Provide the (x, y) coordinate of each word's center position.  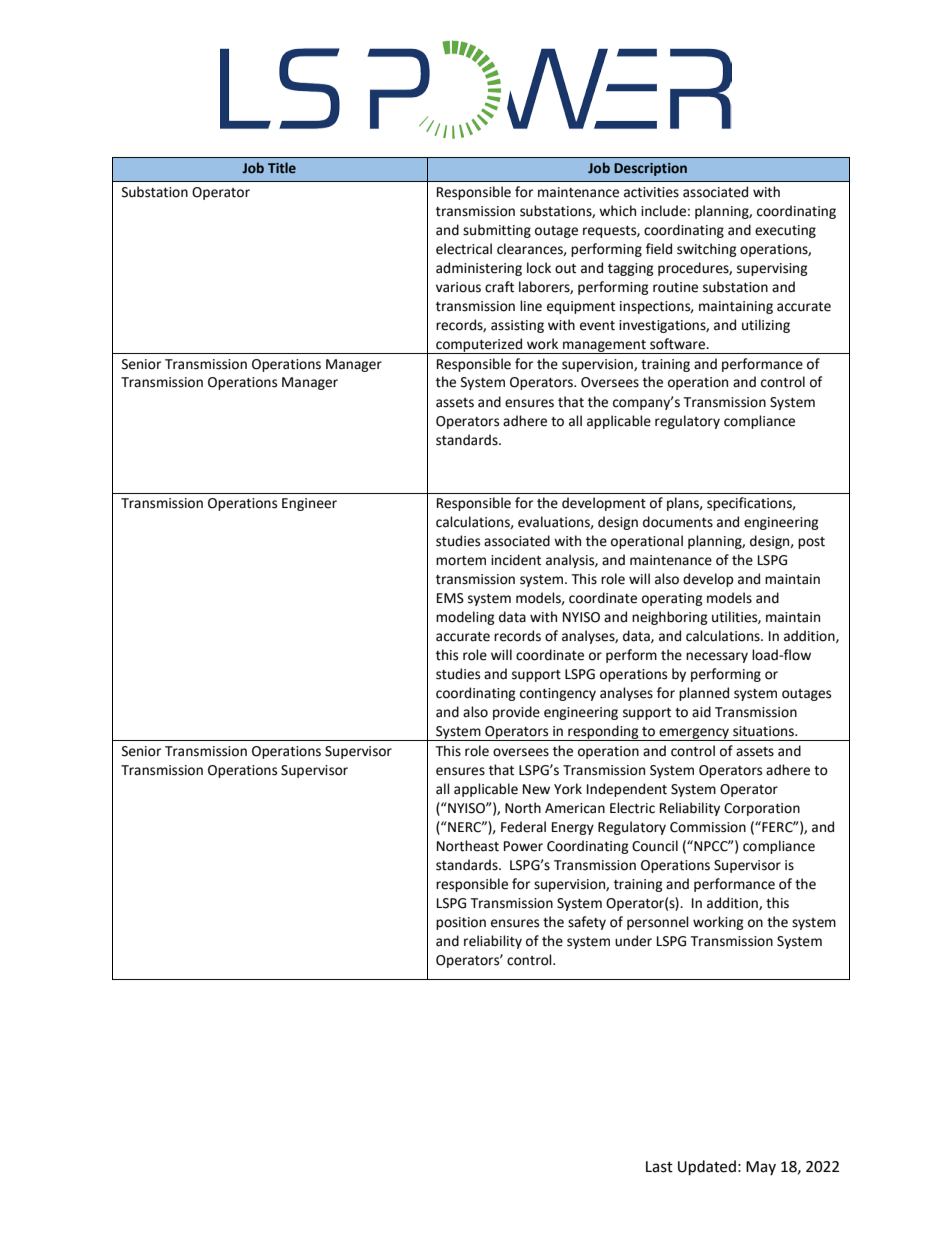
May (761, 1168)
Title (282, 168)
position (461, 923)
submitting (497, 231)
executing (785, 231)
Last (659, 1167)
